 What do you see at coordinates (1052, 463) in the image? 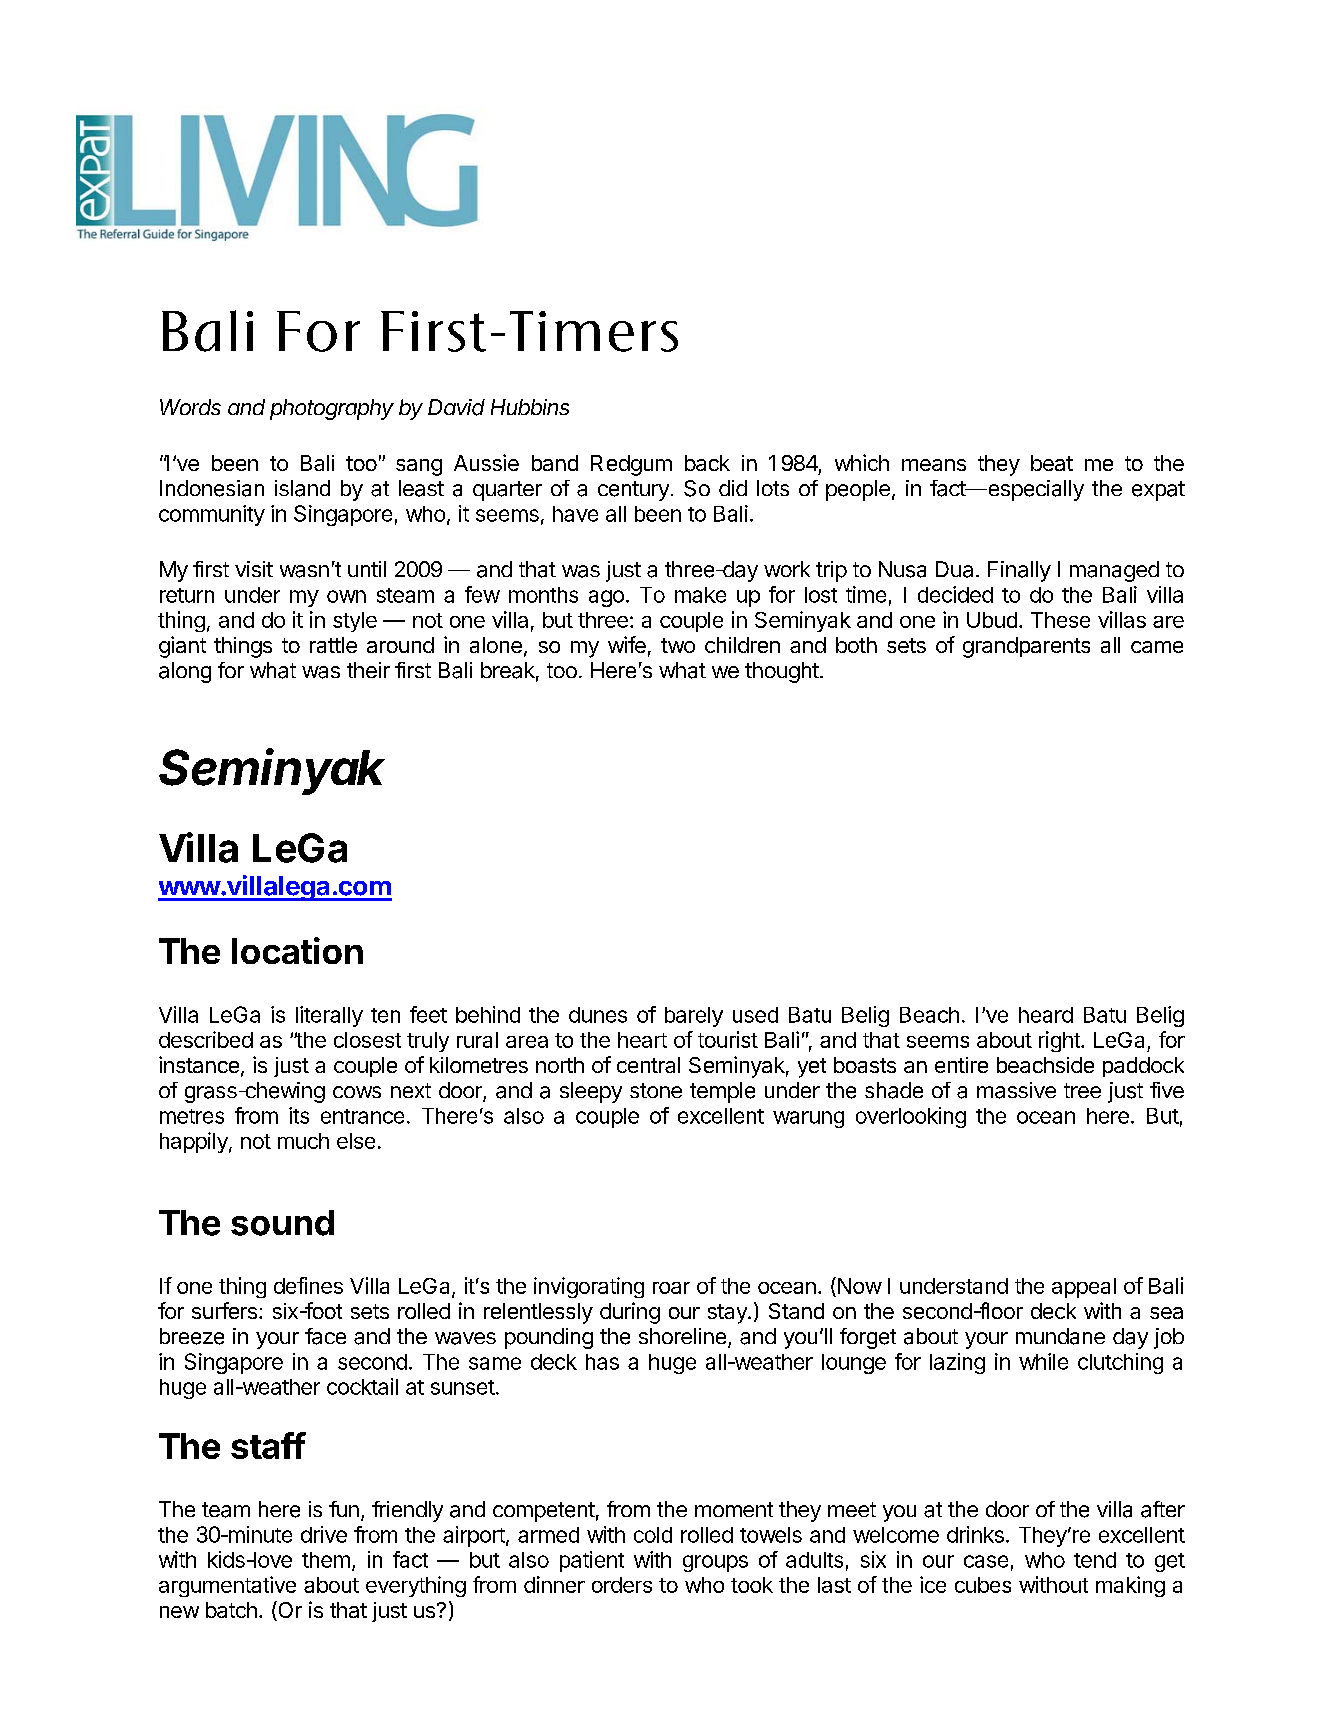
I see `beat` at bounding box center [1052, 463].
